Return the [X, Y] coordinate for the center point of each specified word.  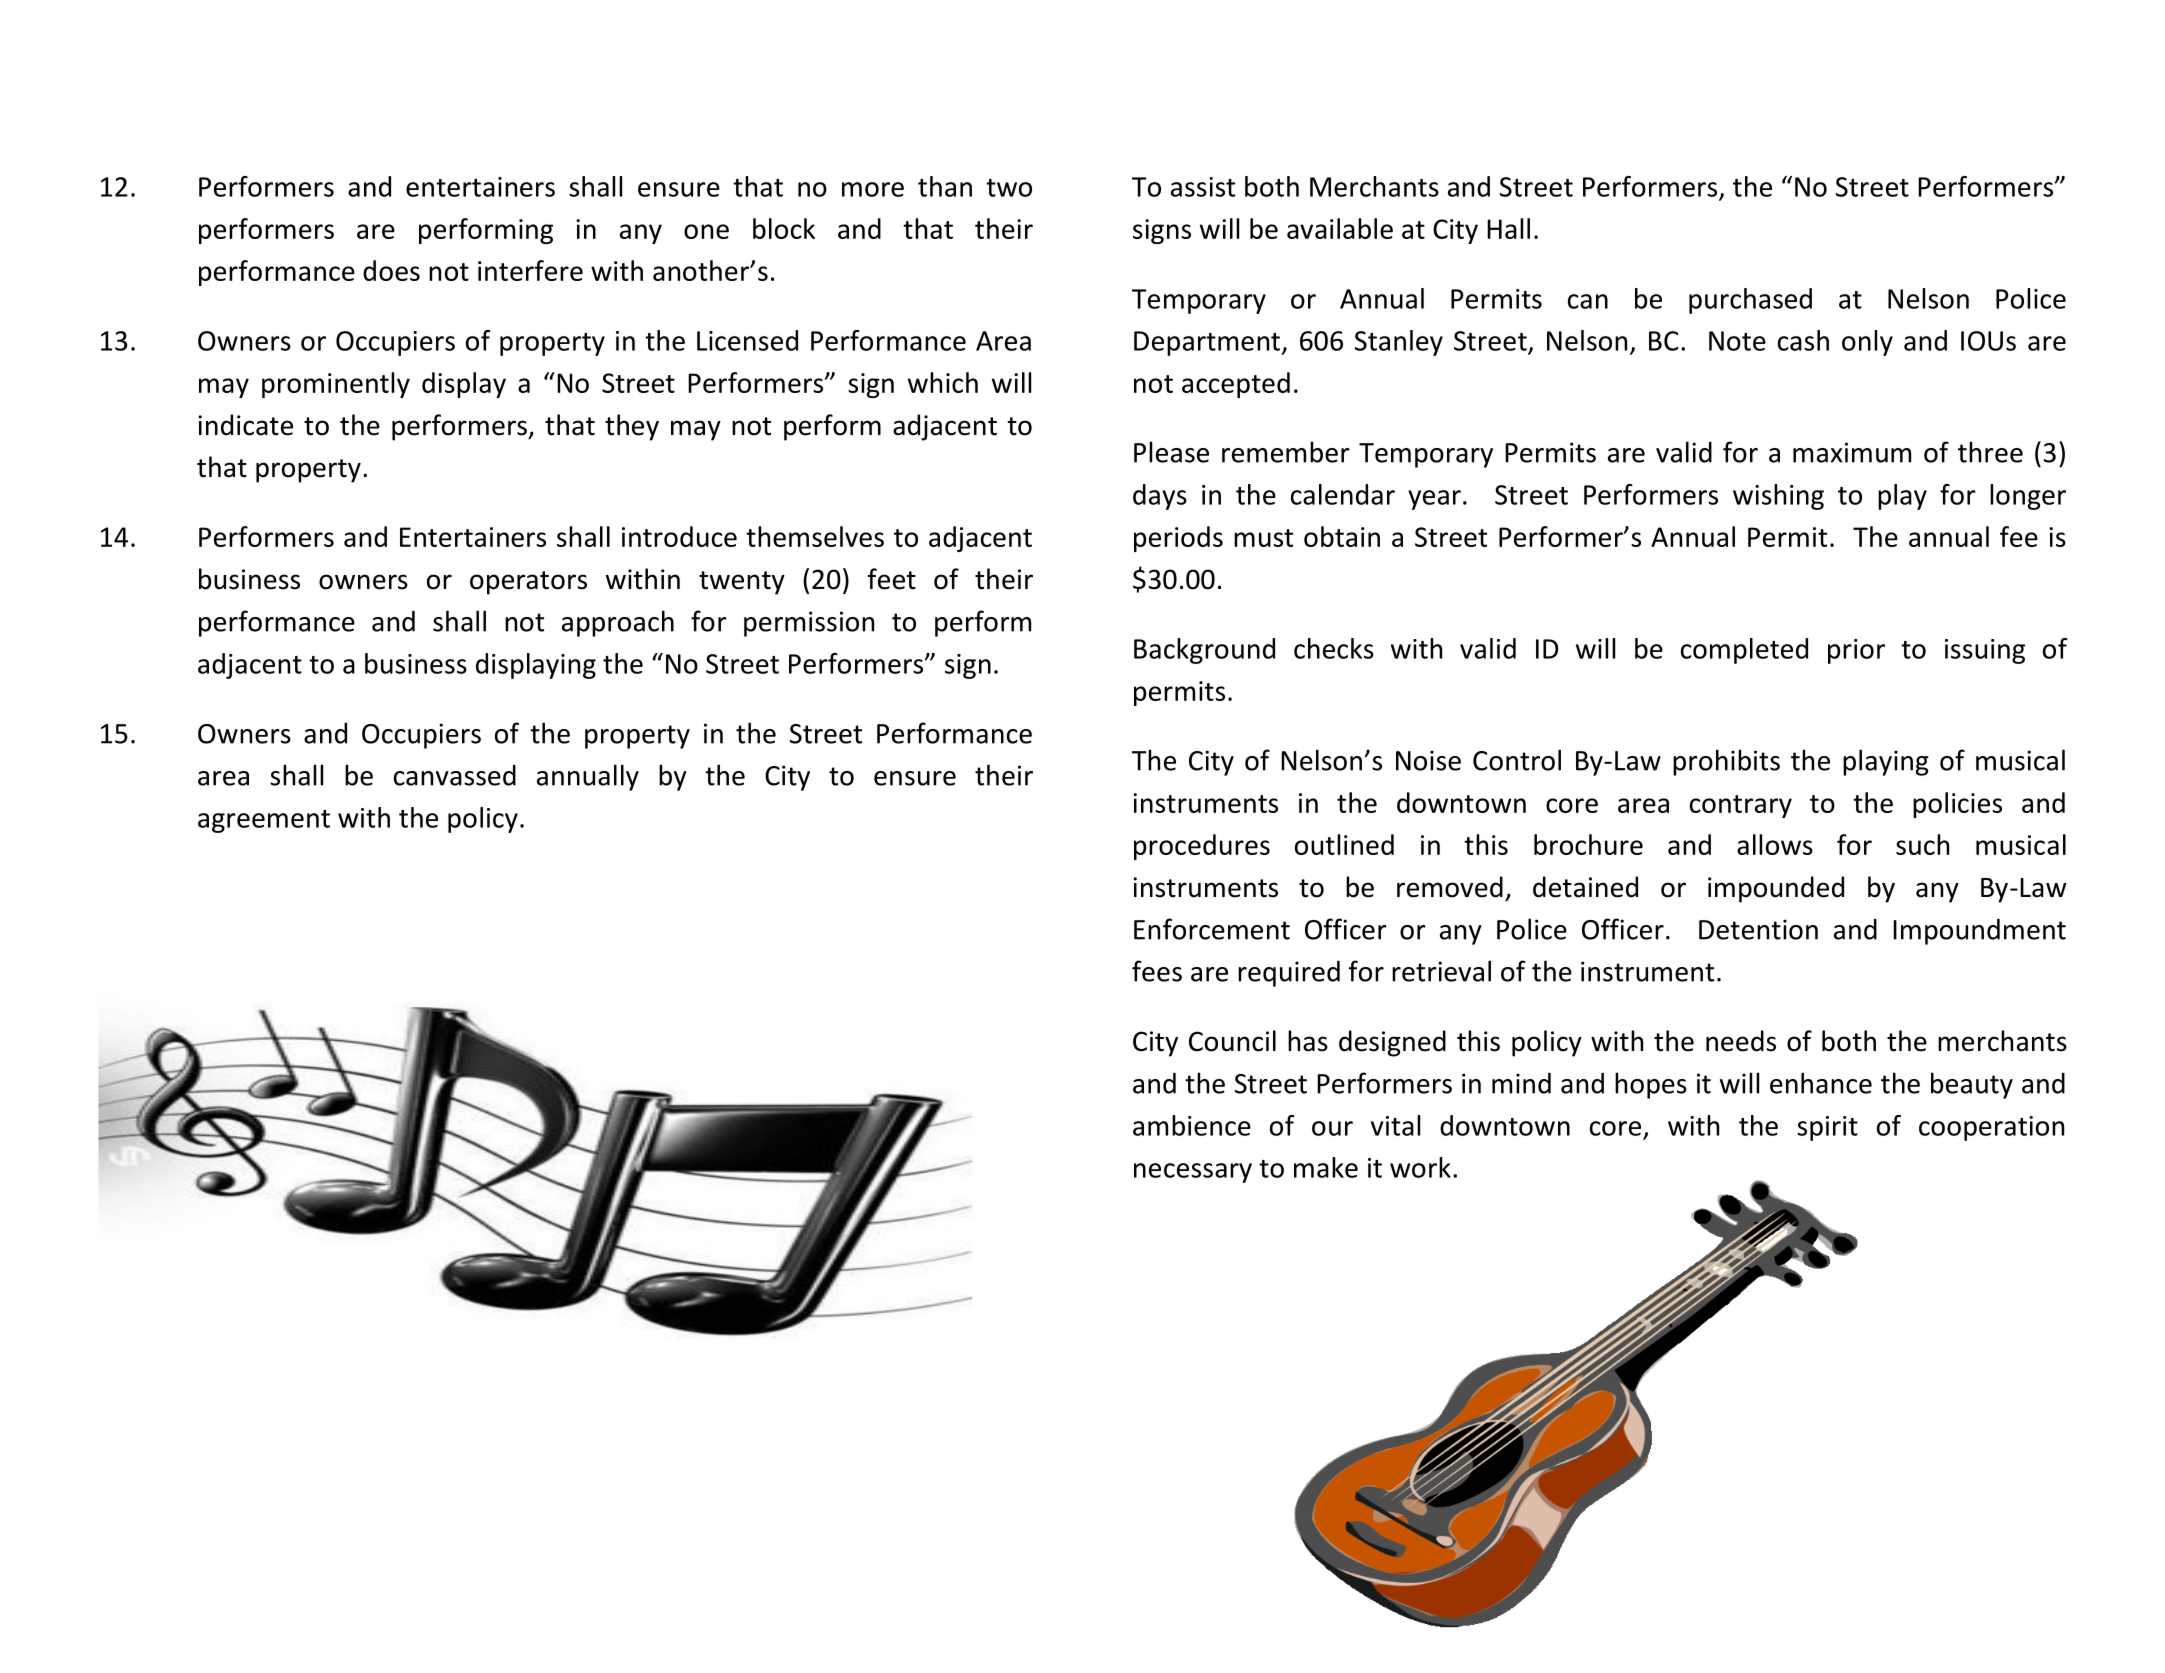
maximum [1852, 452]
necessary [1193, 1173]
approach [618, 623]
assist [1203, 187]
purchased [1750, 301]
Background [1204, 651]
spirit [1827, 1128]
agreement [264, 821]
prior [1856, 651]
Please [1171, 452]
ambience [1192, 1125]
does [391, 270]
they [632, 427]
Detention [1758, 929]
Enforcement [1212, 929]
